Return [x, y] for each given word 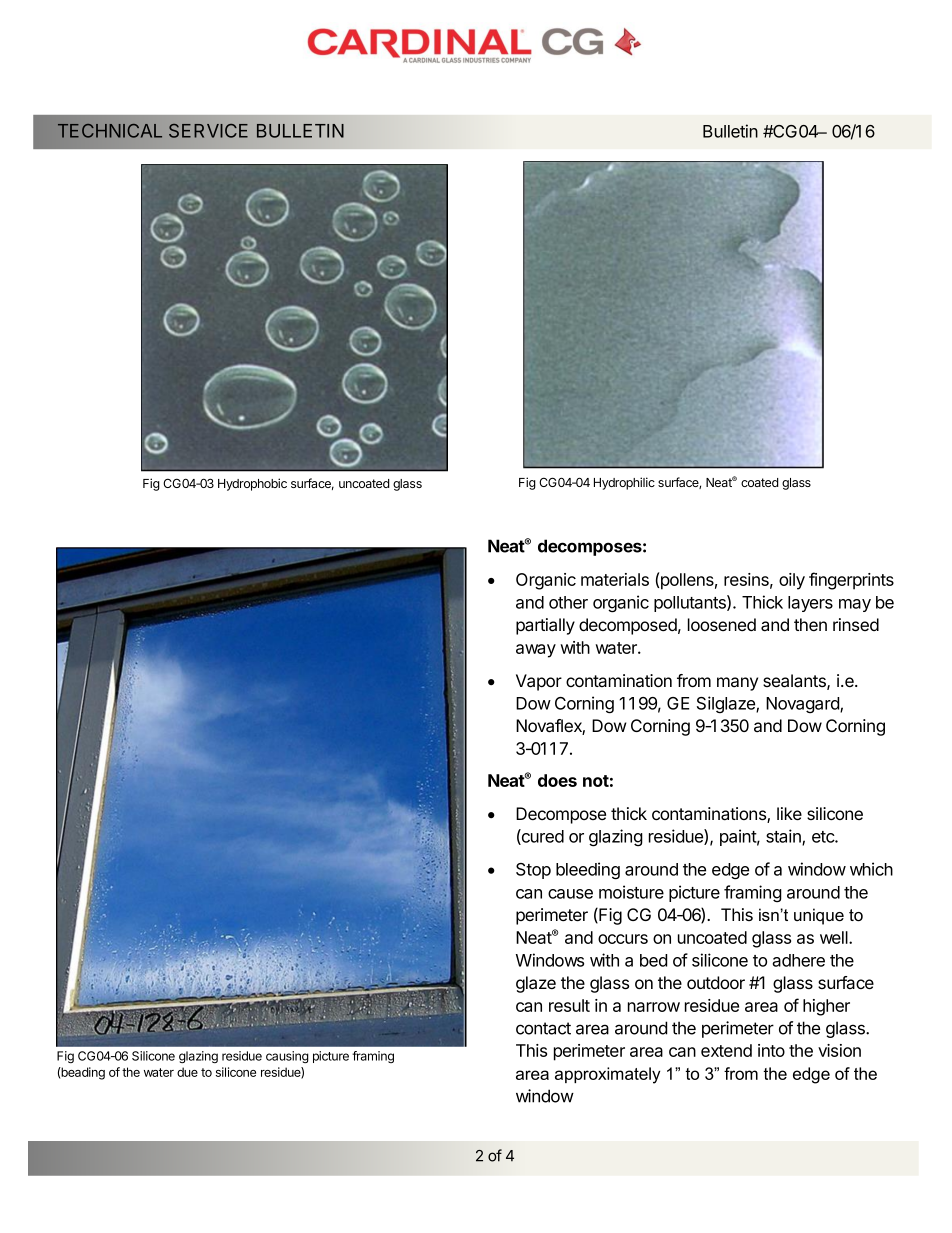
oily [792, 581]
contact [543, 1028]
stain [784, 837]
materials [615, 579]
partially [545, 626]
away [536, 651]
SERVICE [208, 131]
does [557, 780]
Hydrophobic [252, 484]
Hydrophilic [624, 483]
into [771, 1050]
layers [810, 604]
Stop [533, 871]
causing [287, 1057]
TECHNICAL [110, 131]
